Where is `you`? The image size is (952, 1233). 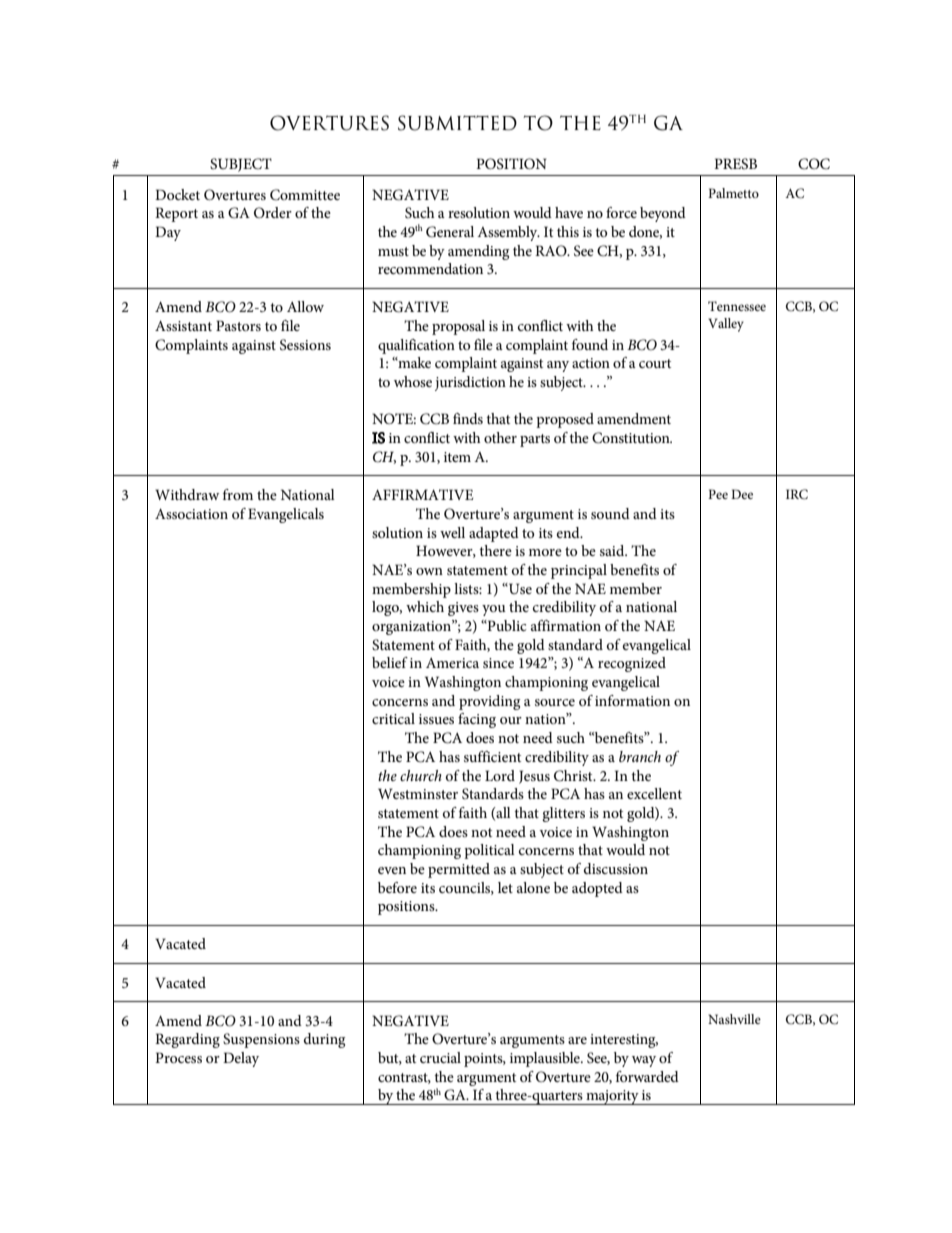 you is located at coordinates (494, 610).
